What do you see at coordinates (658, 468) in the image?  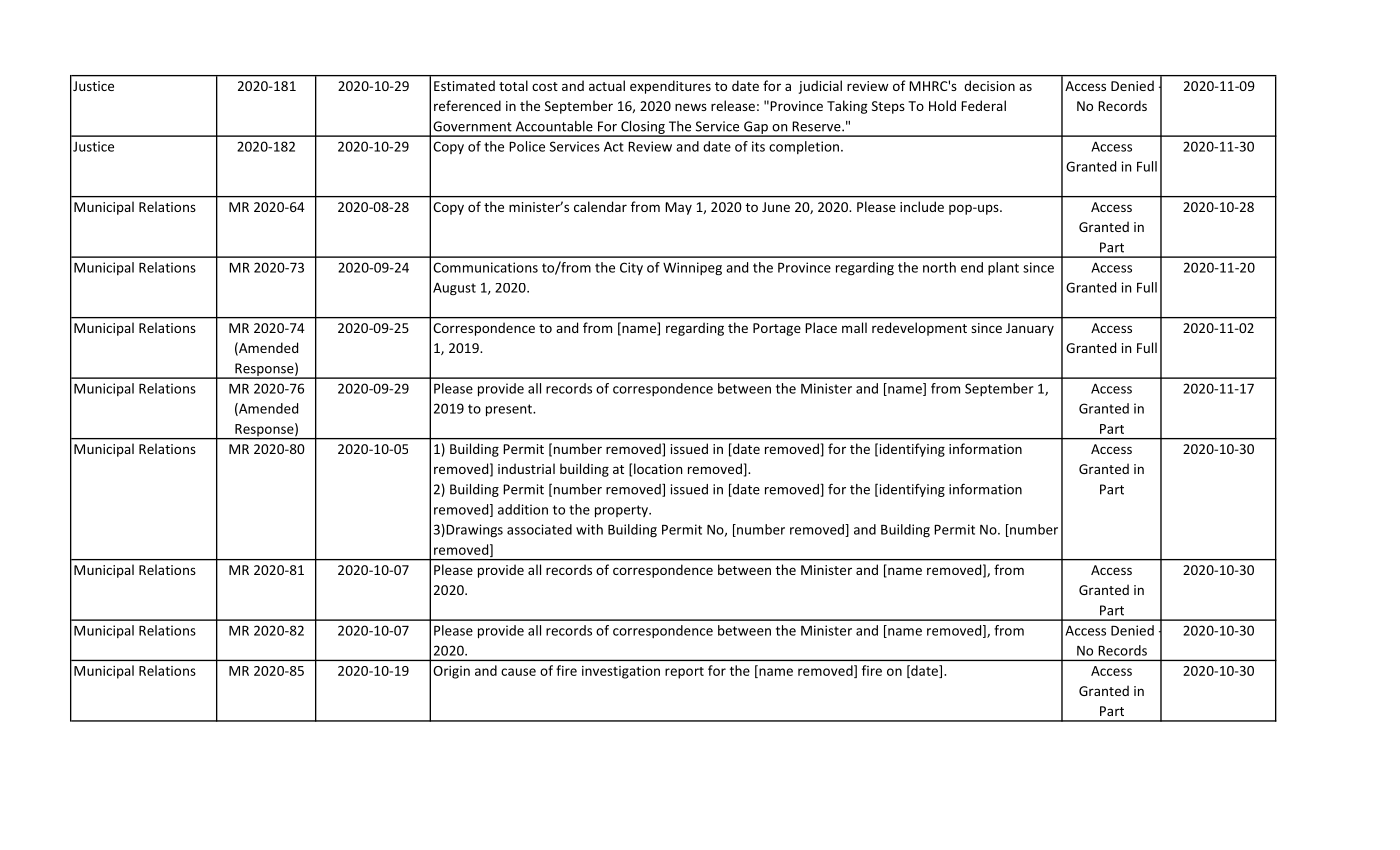 I see `location` at bounding box center [658, 468].
